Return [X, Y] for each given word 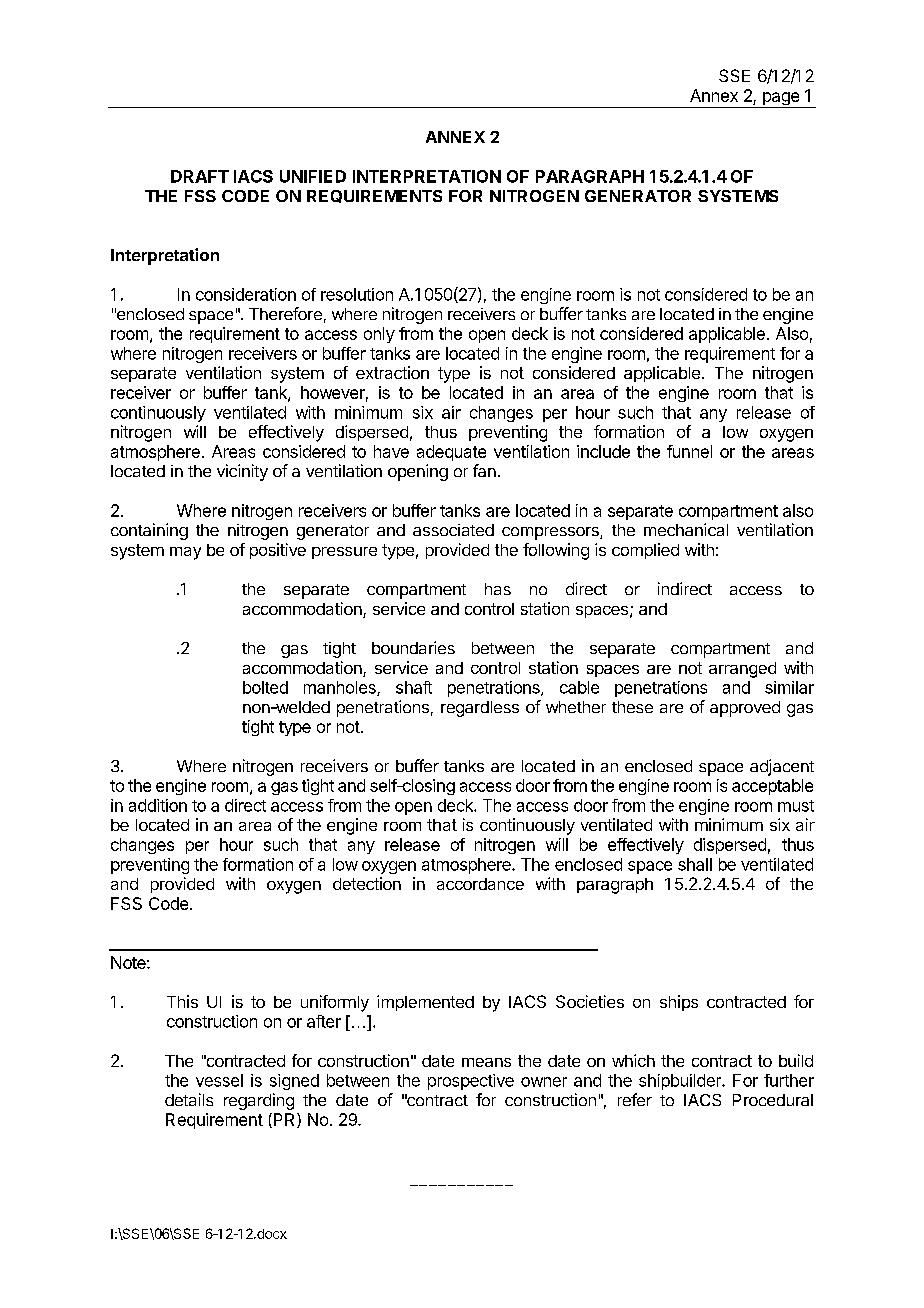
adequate [451, 453]
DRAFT [200, 176]
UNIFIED [313, 176]
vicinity [242, 472]
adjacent [782, 767]
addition [158, 805]
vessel [219, 1080]
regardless [480, 709]
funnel [689, 451]
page [780, 100]
